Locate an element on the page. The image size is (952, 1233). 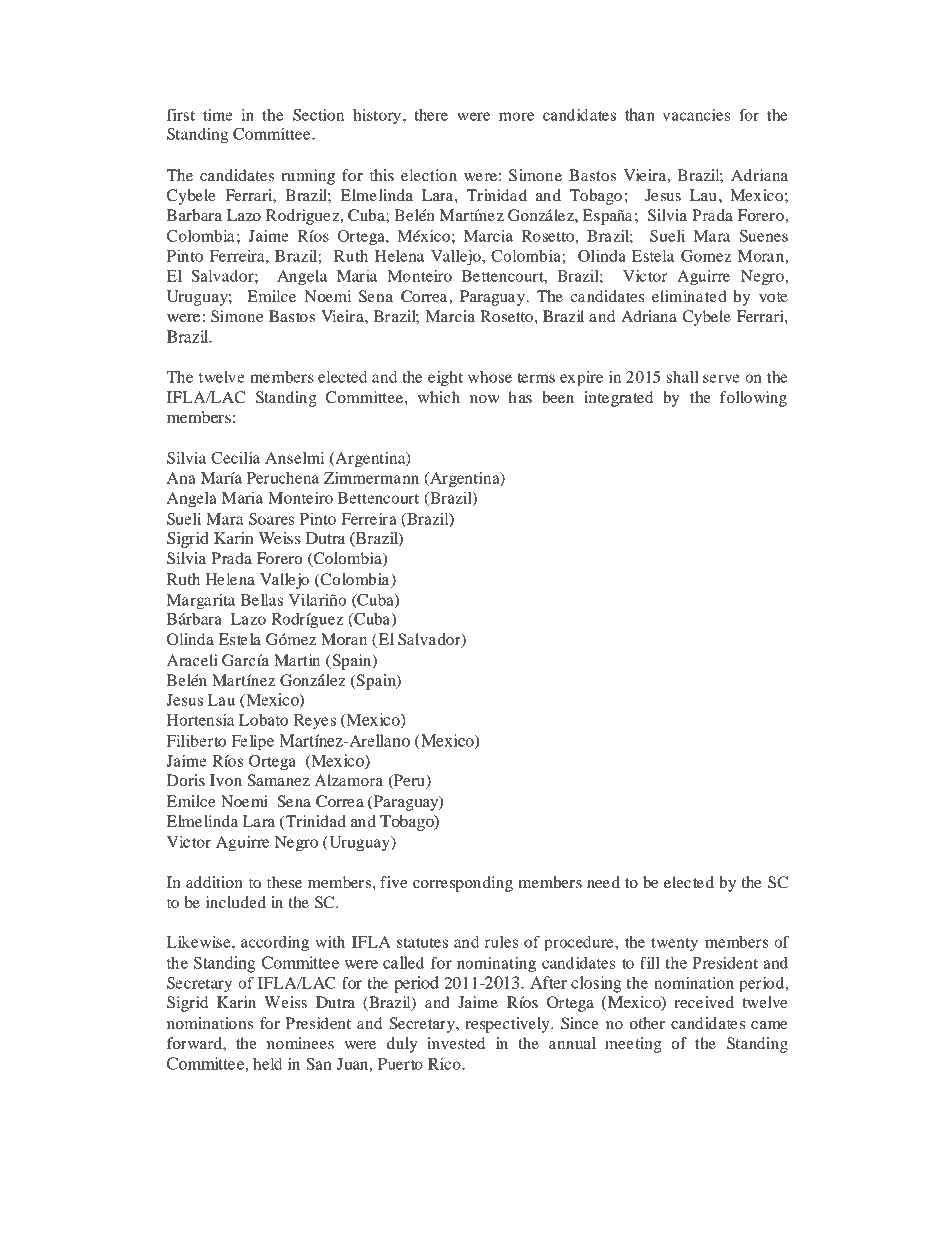
these is located at coordinates (284, 882).
